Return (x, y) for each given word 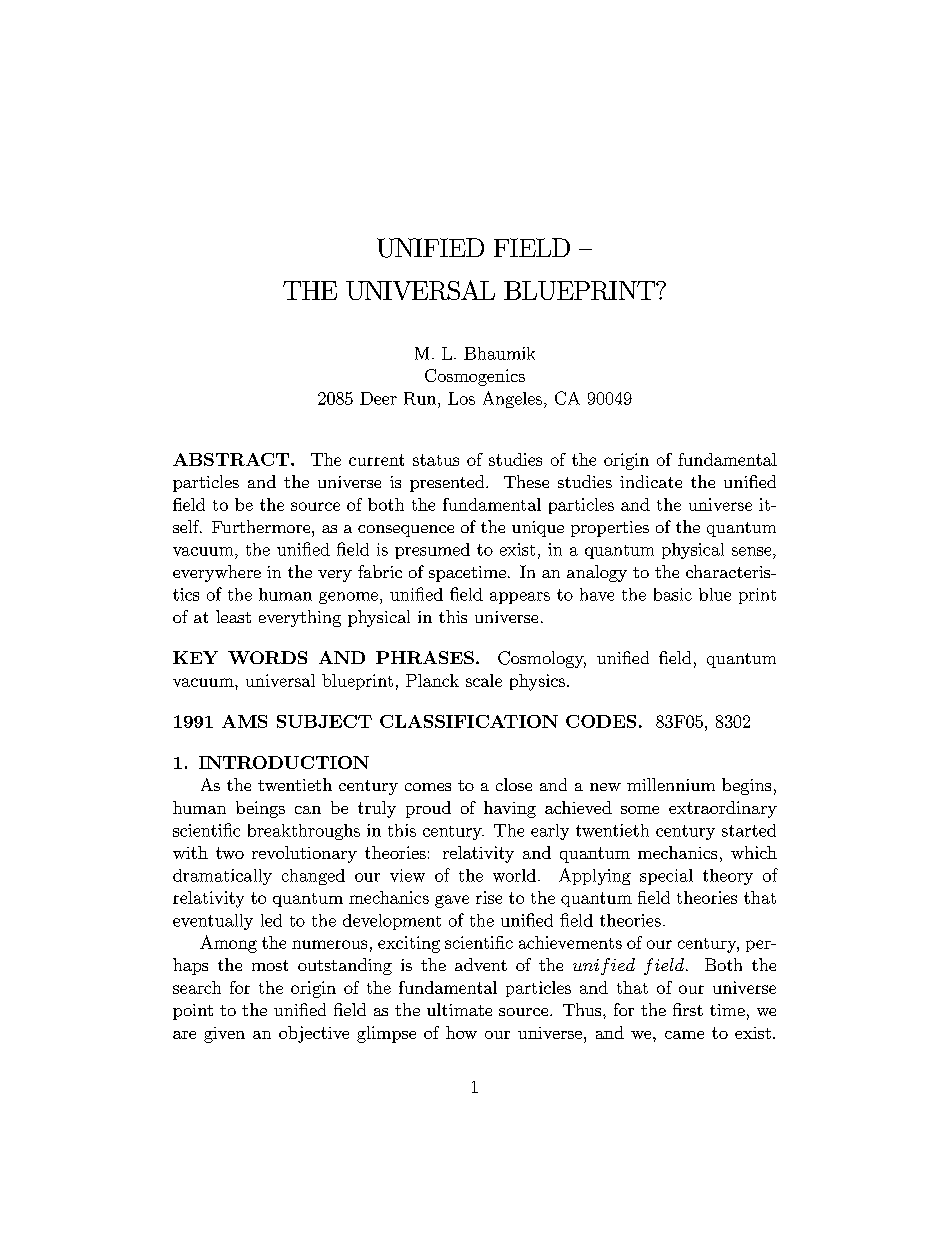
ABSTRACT (232, 459)
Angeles (514, 399)
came (684, 1035)
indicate (651, 481)
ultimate (459, 1009)
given (224, 1035)
